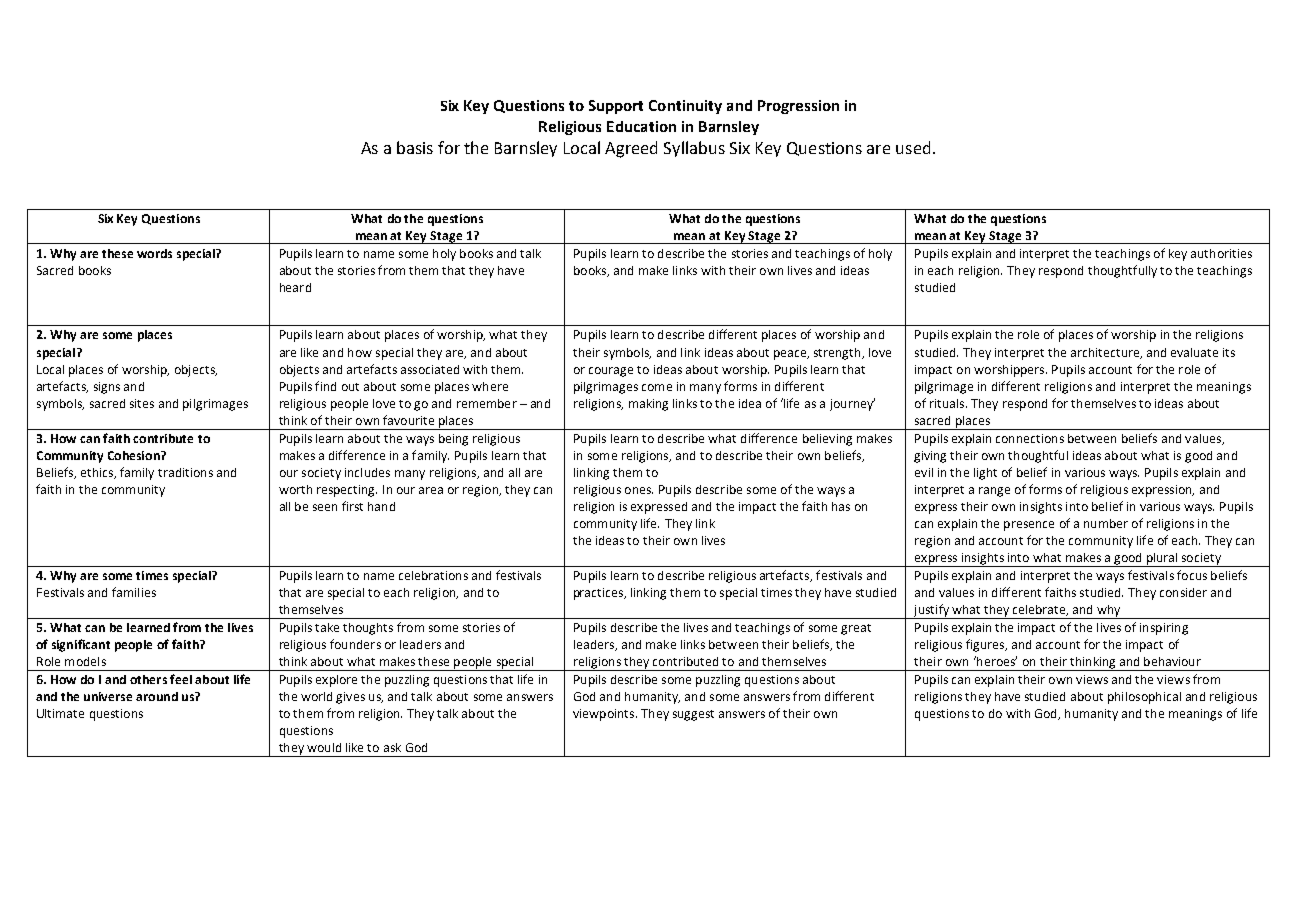  Describe the element at coordinates (913, 147) in the document. I see `used` at that location.
